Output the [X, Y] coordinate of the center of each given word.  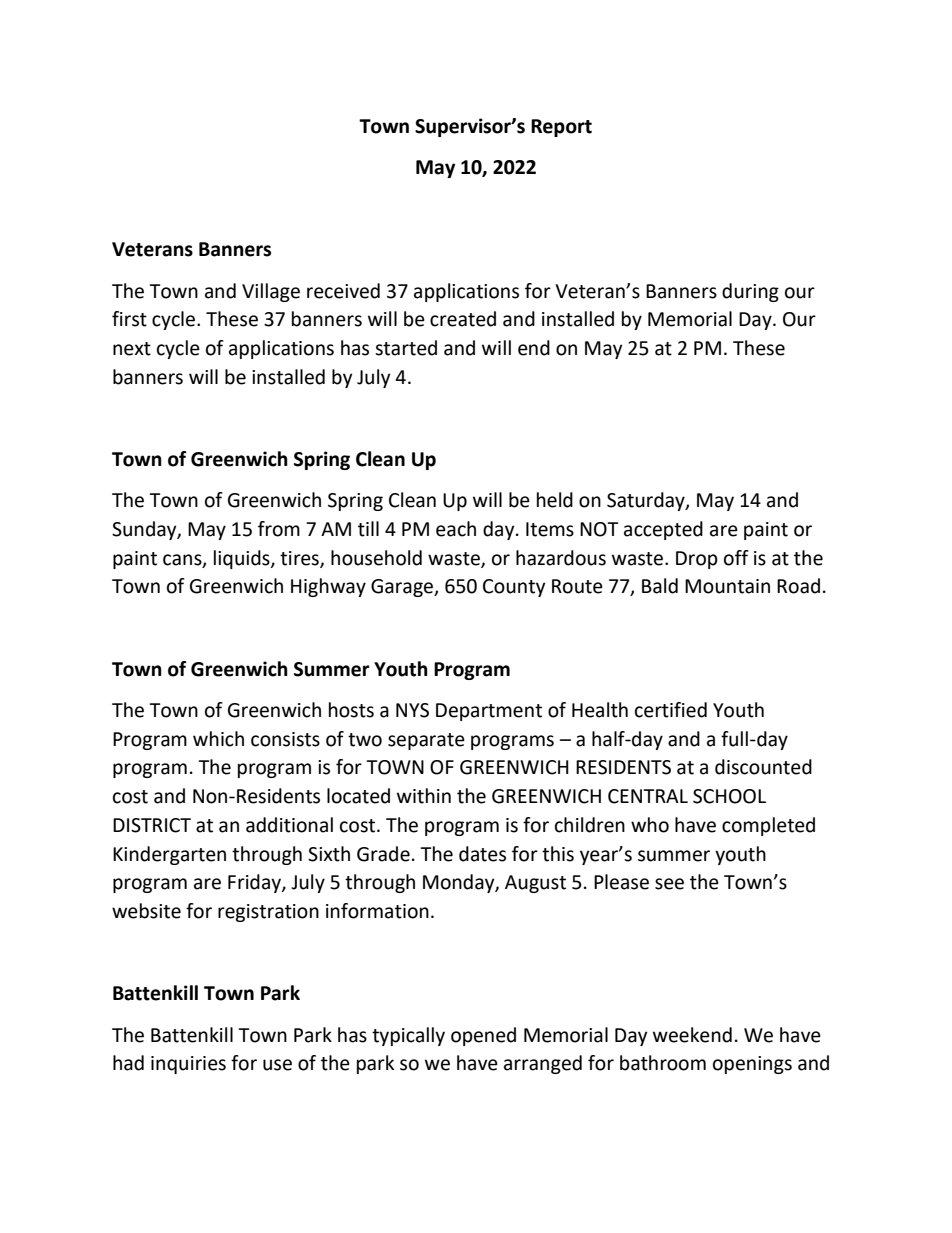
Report [561, 128]
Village [271, 292]
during [750, 292]
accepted [663, 530]
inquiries [188, 1065]
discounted [763, 767]
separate [426, 741]
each [456, 529]
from [279, 529]
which [218, 739]
